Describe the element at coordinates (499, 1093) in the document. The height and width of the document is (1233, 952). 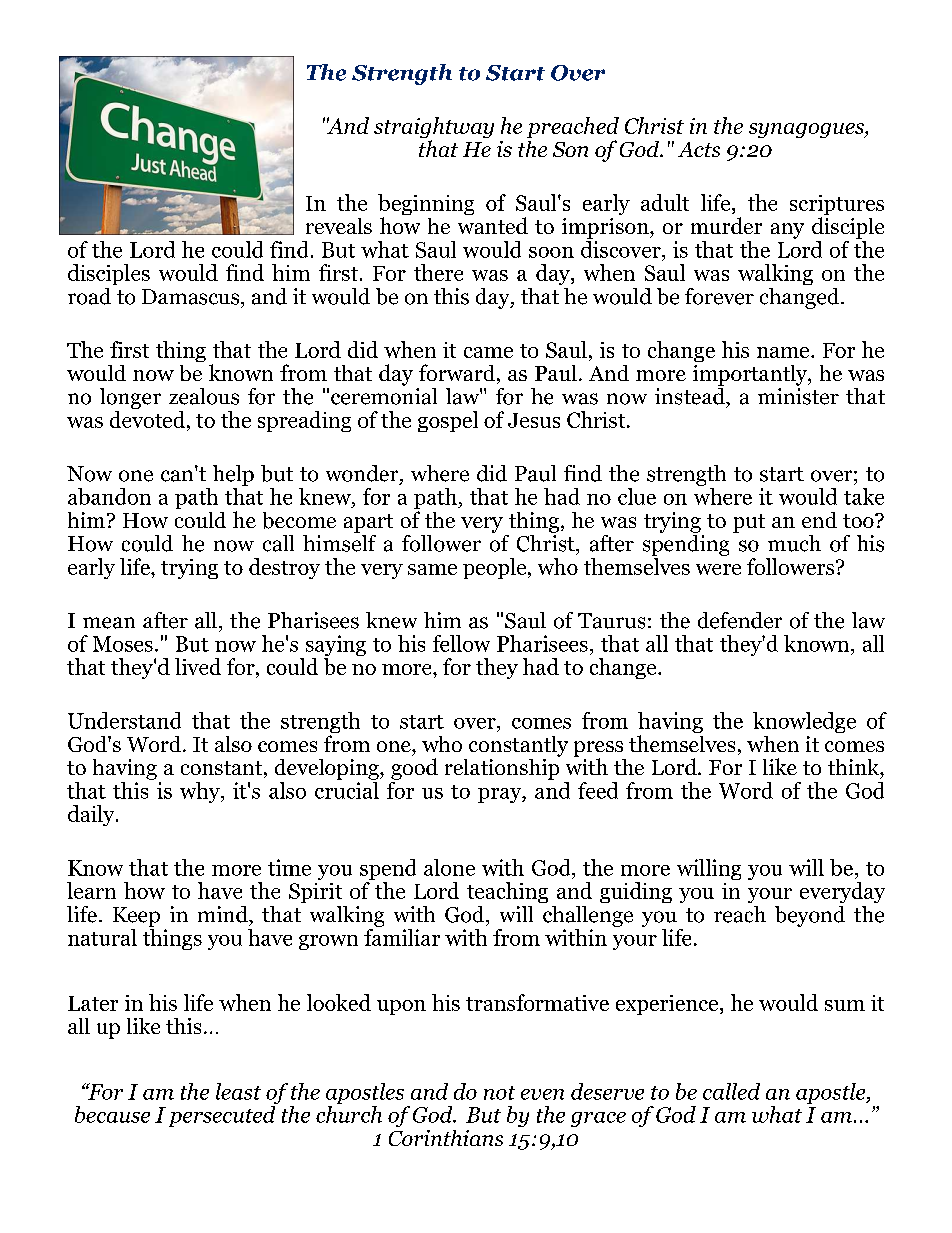
I see `not` at that location.
